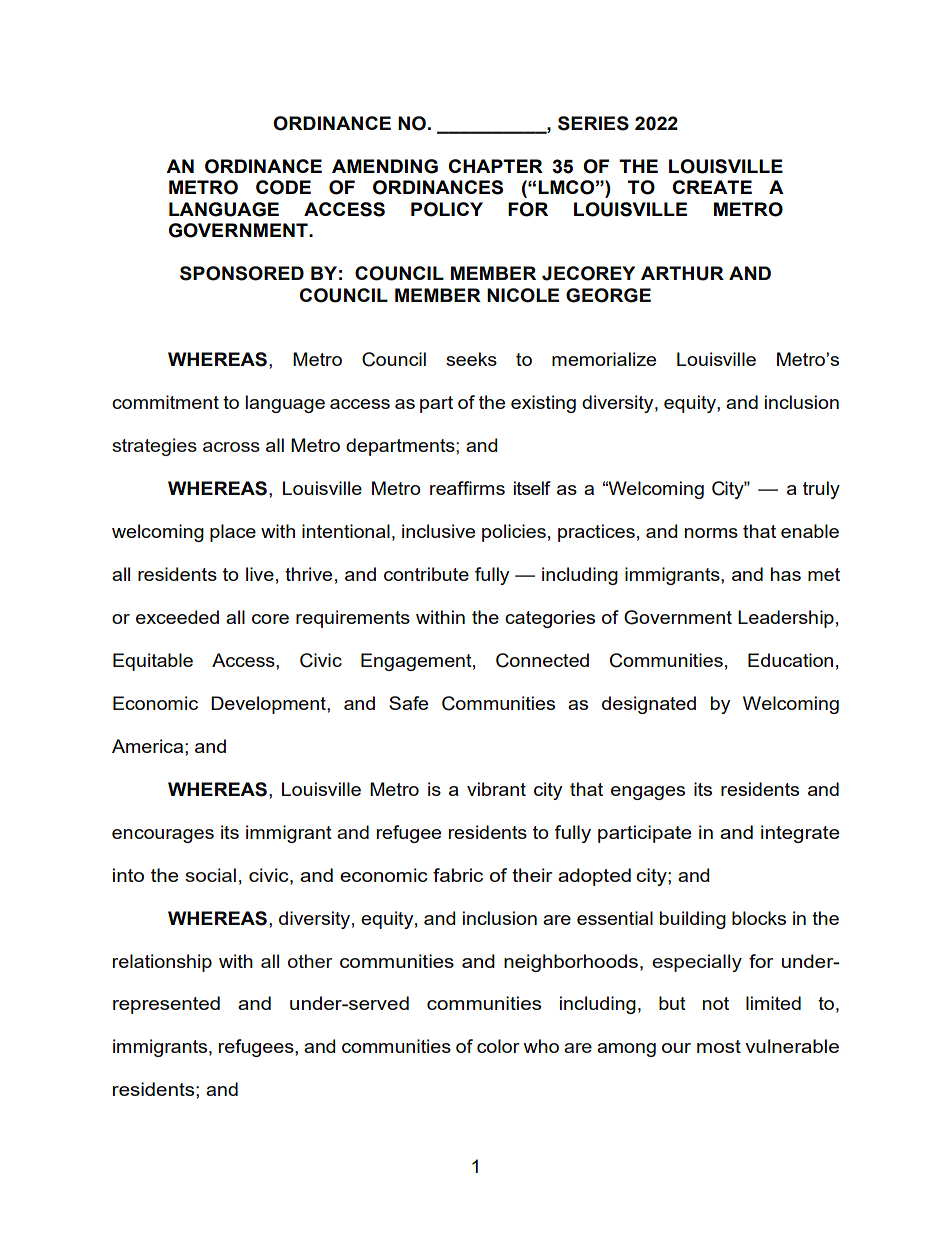  I want to click on contribute, so click(426, 574).
